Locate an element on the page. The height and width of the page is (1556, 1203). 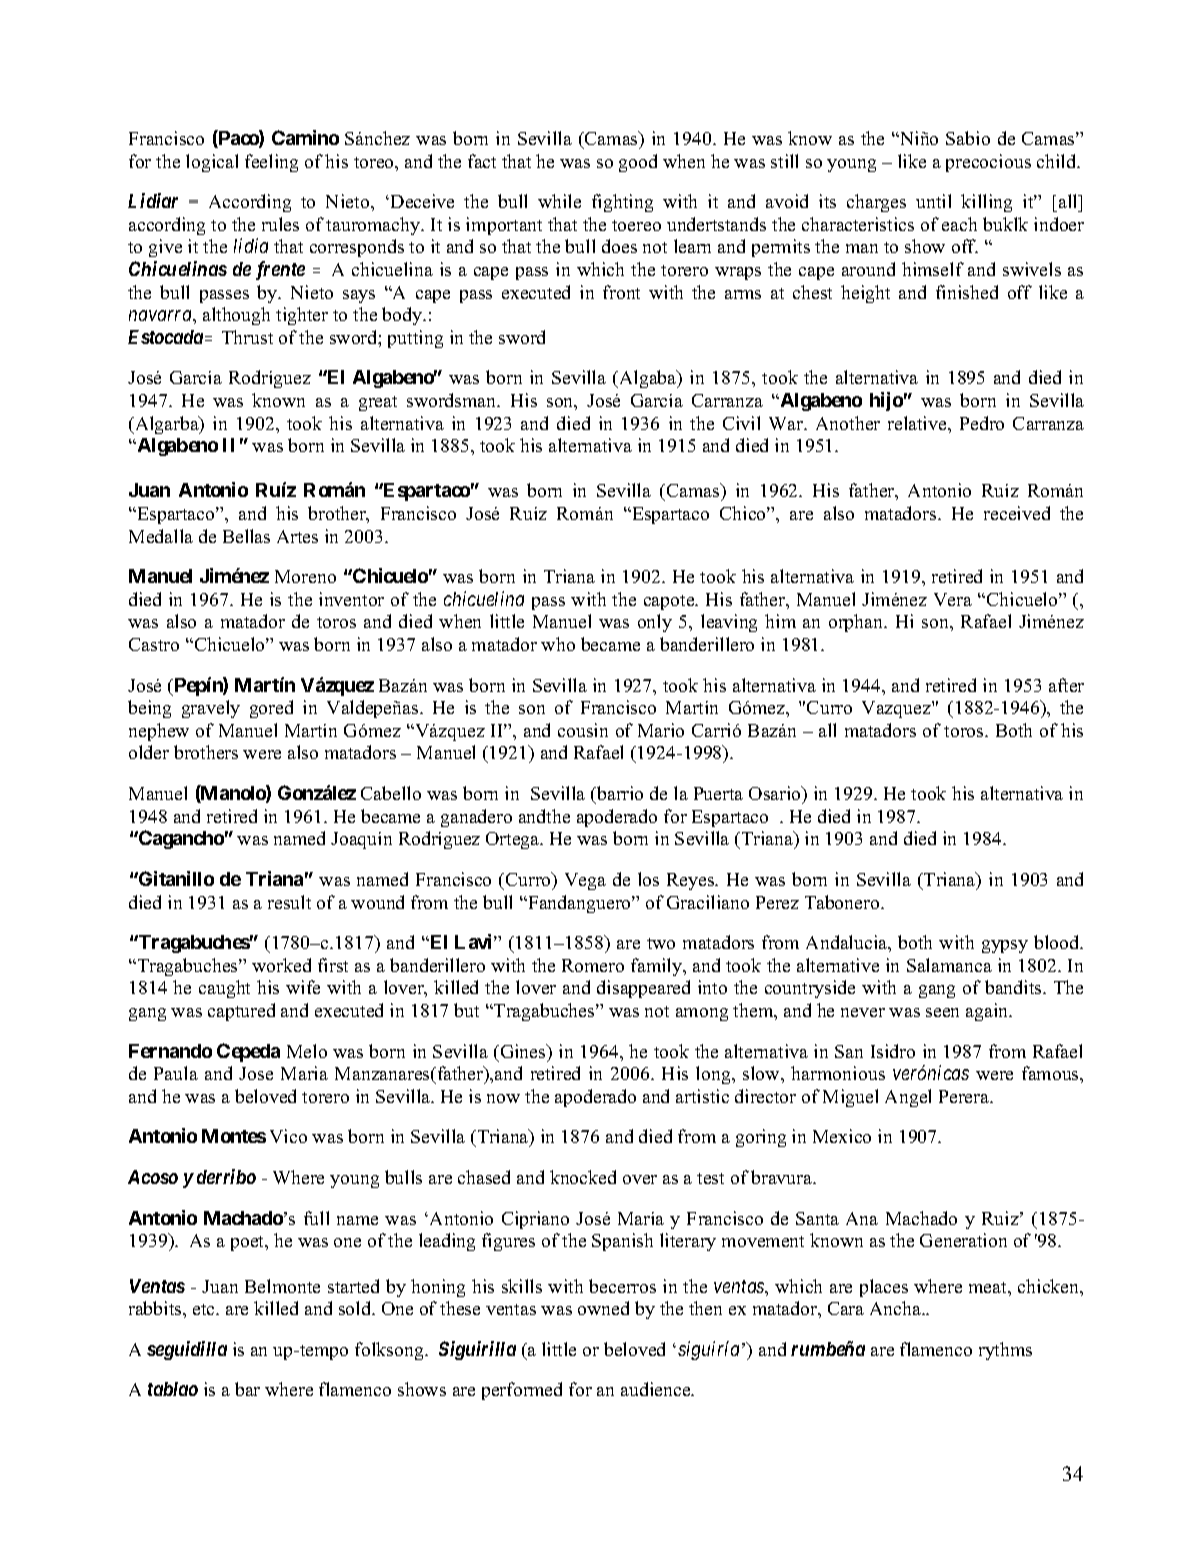
Civil is located at coordinates (741, 423).
